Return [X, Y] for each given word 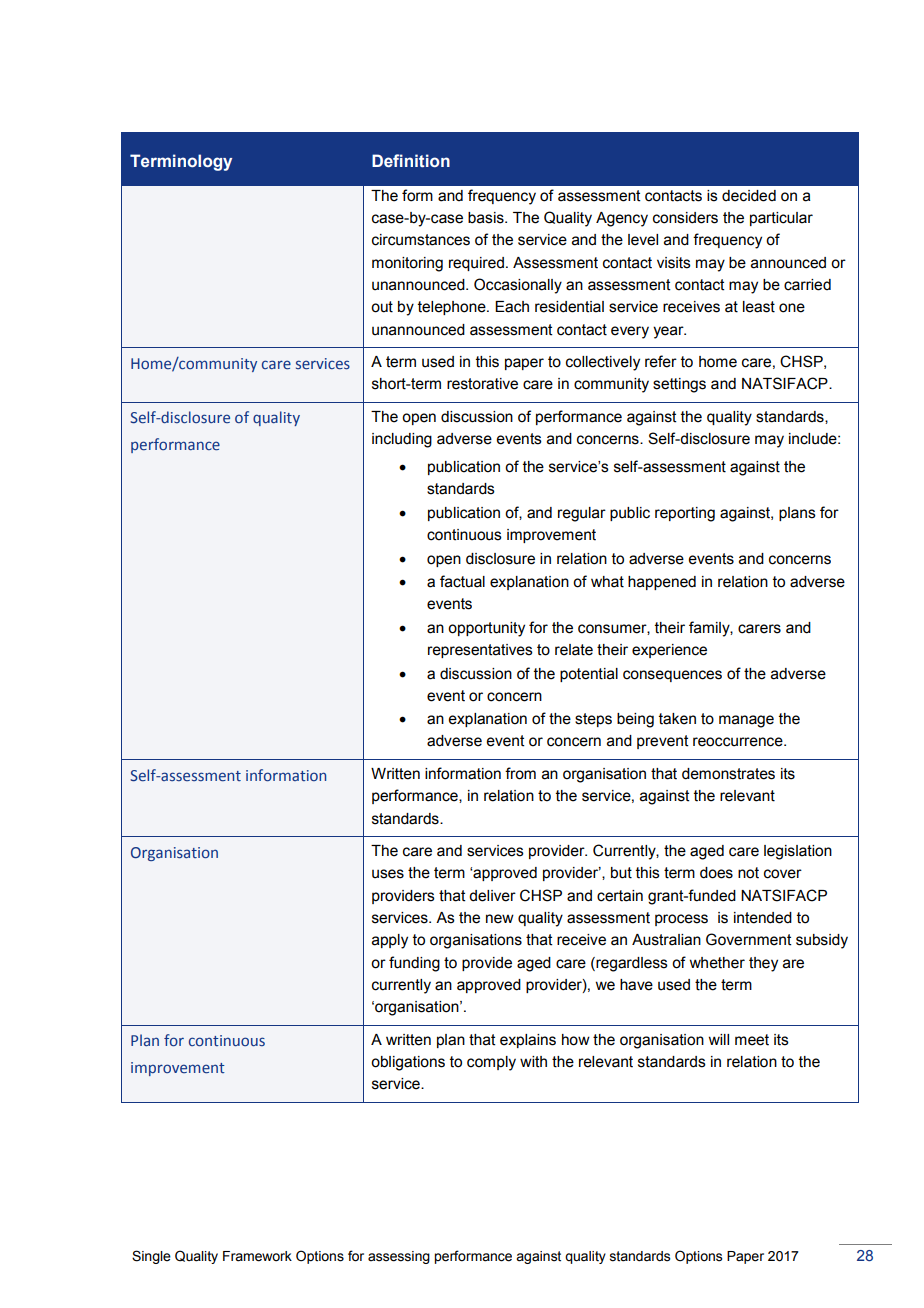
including [402, 440]
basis [487, 218]
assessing [399, 1257]
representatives [480, 651]
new [500, 919]
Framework [257, 1256]
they [763, 964]
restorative [482, 384]
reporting [685, 514]
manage [746, 721]
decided [749, 196]
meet [752, 1040]
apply [390, 941]
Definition [411, 161]
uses [388, 874]
